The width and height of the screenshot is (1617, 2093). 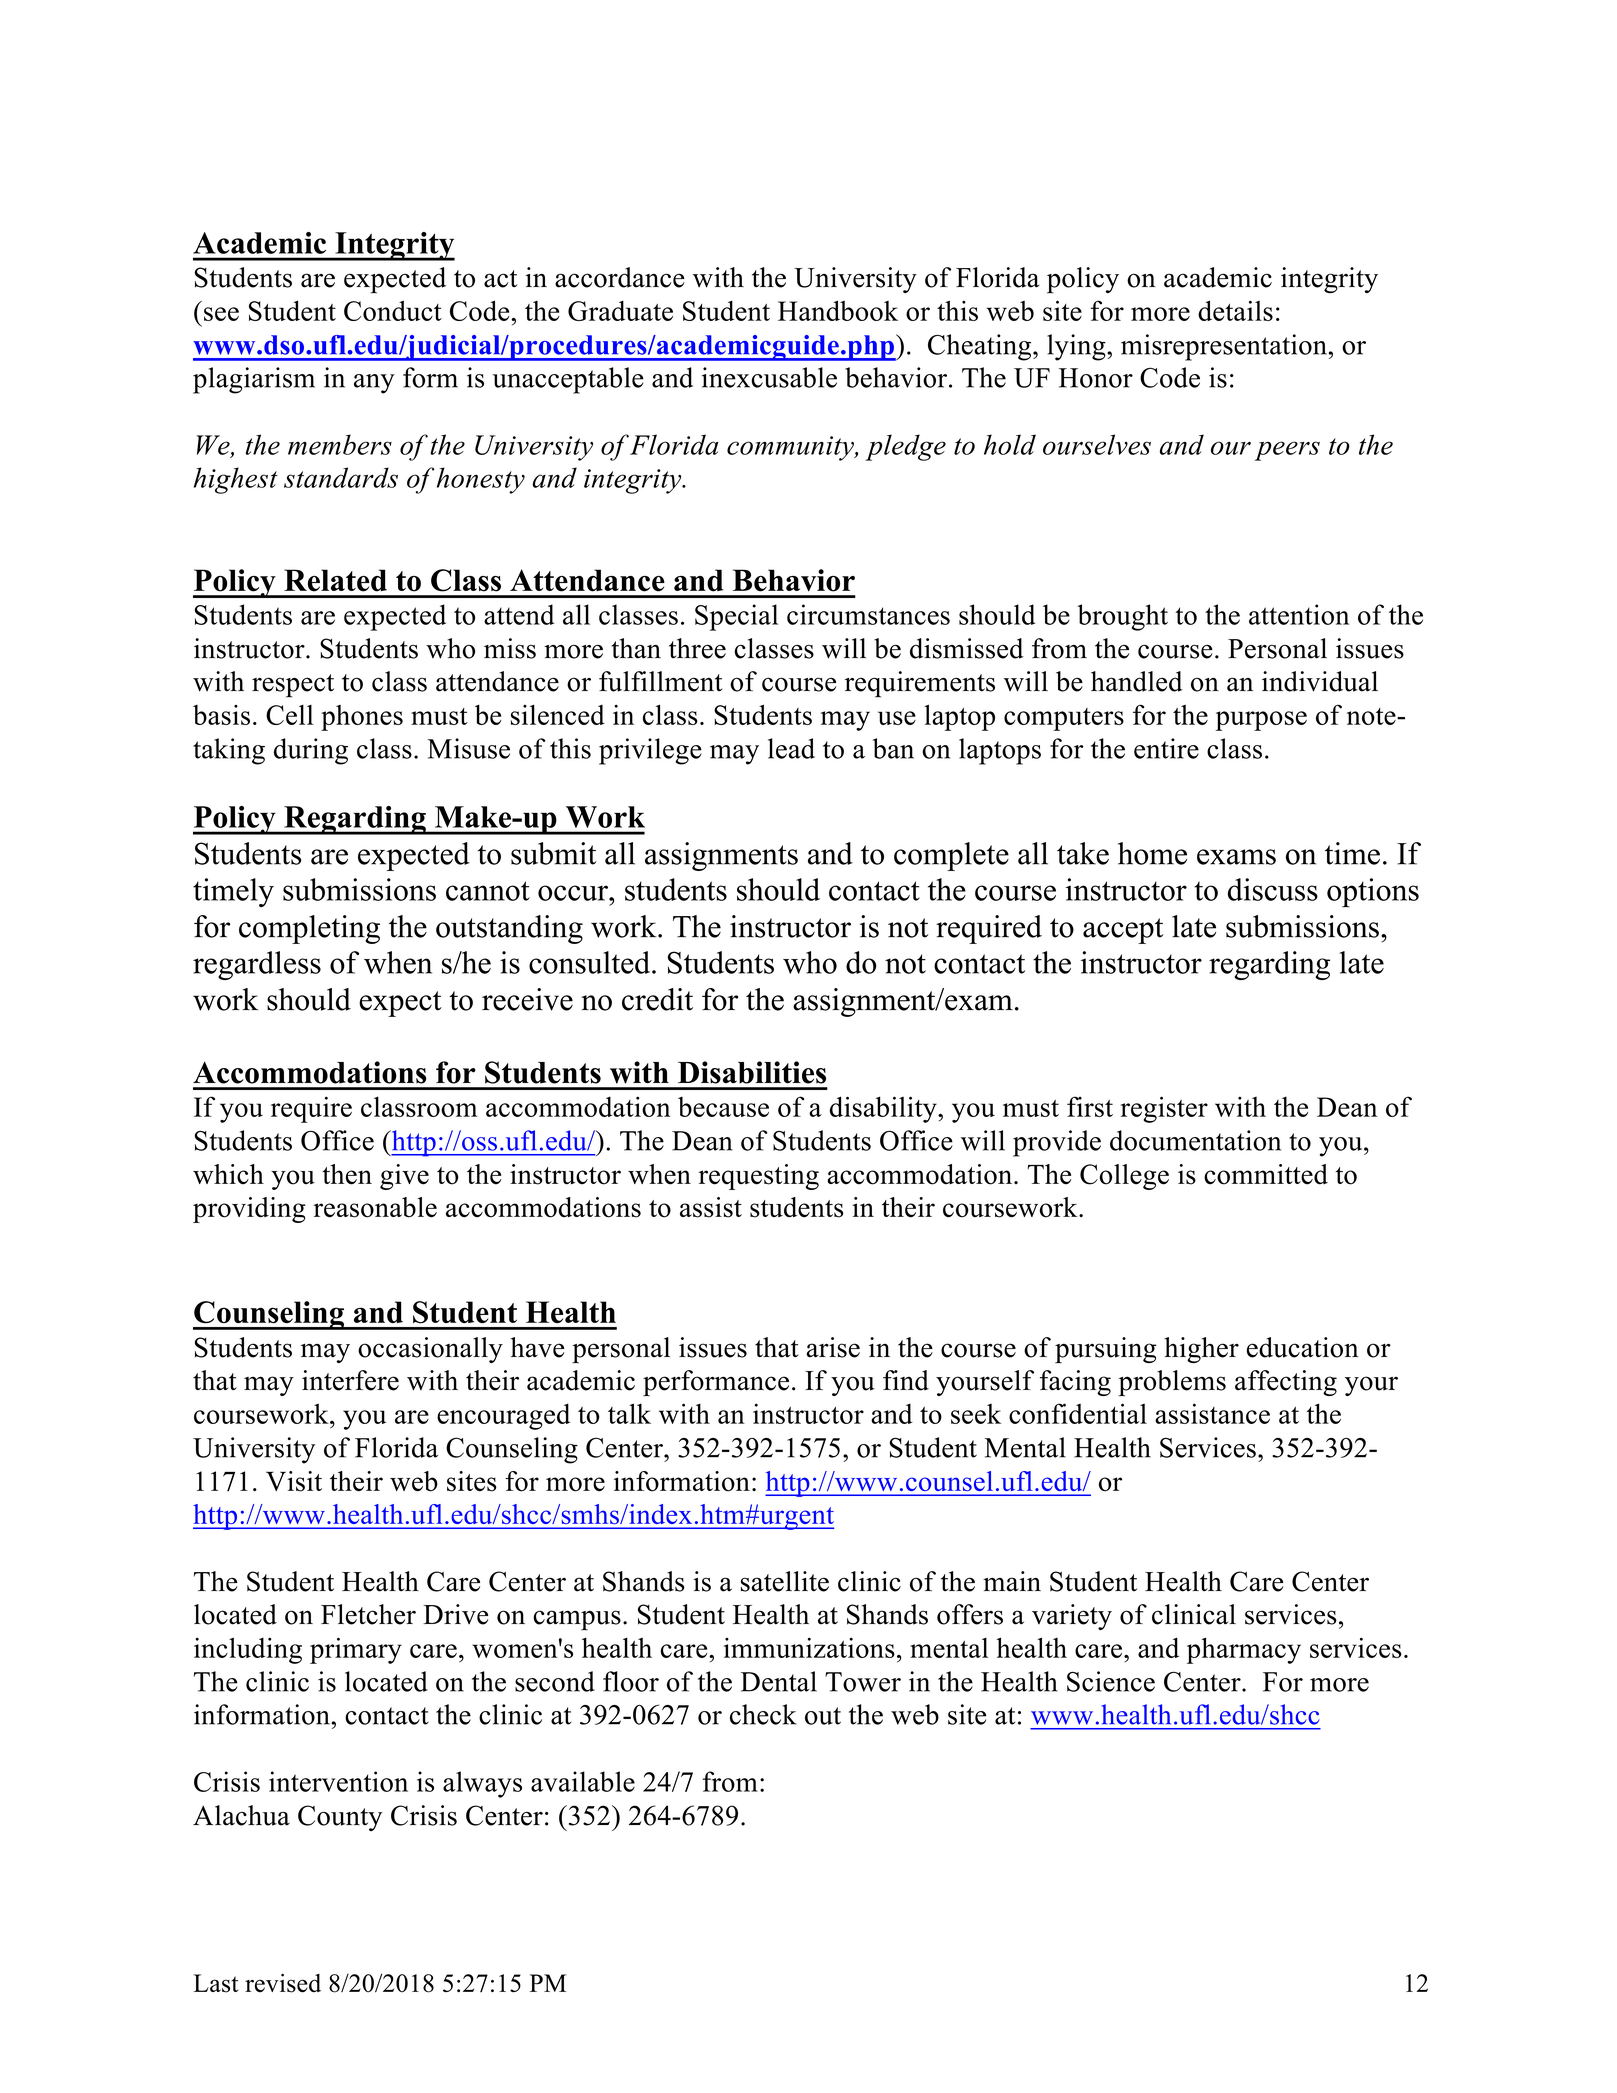 What do you see at coordinates (283, 1983) in the screenshot?
I see `revised` at bounding box center [283, 1983].
